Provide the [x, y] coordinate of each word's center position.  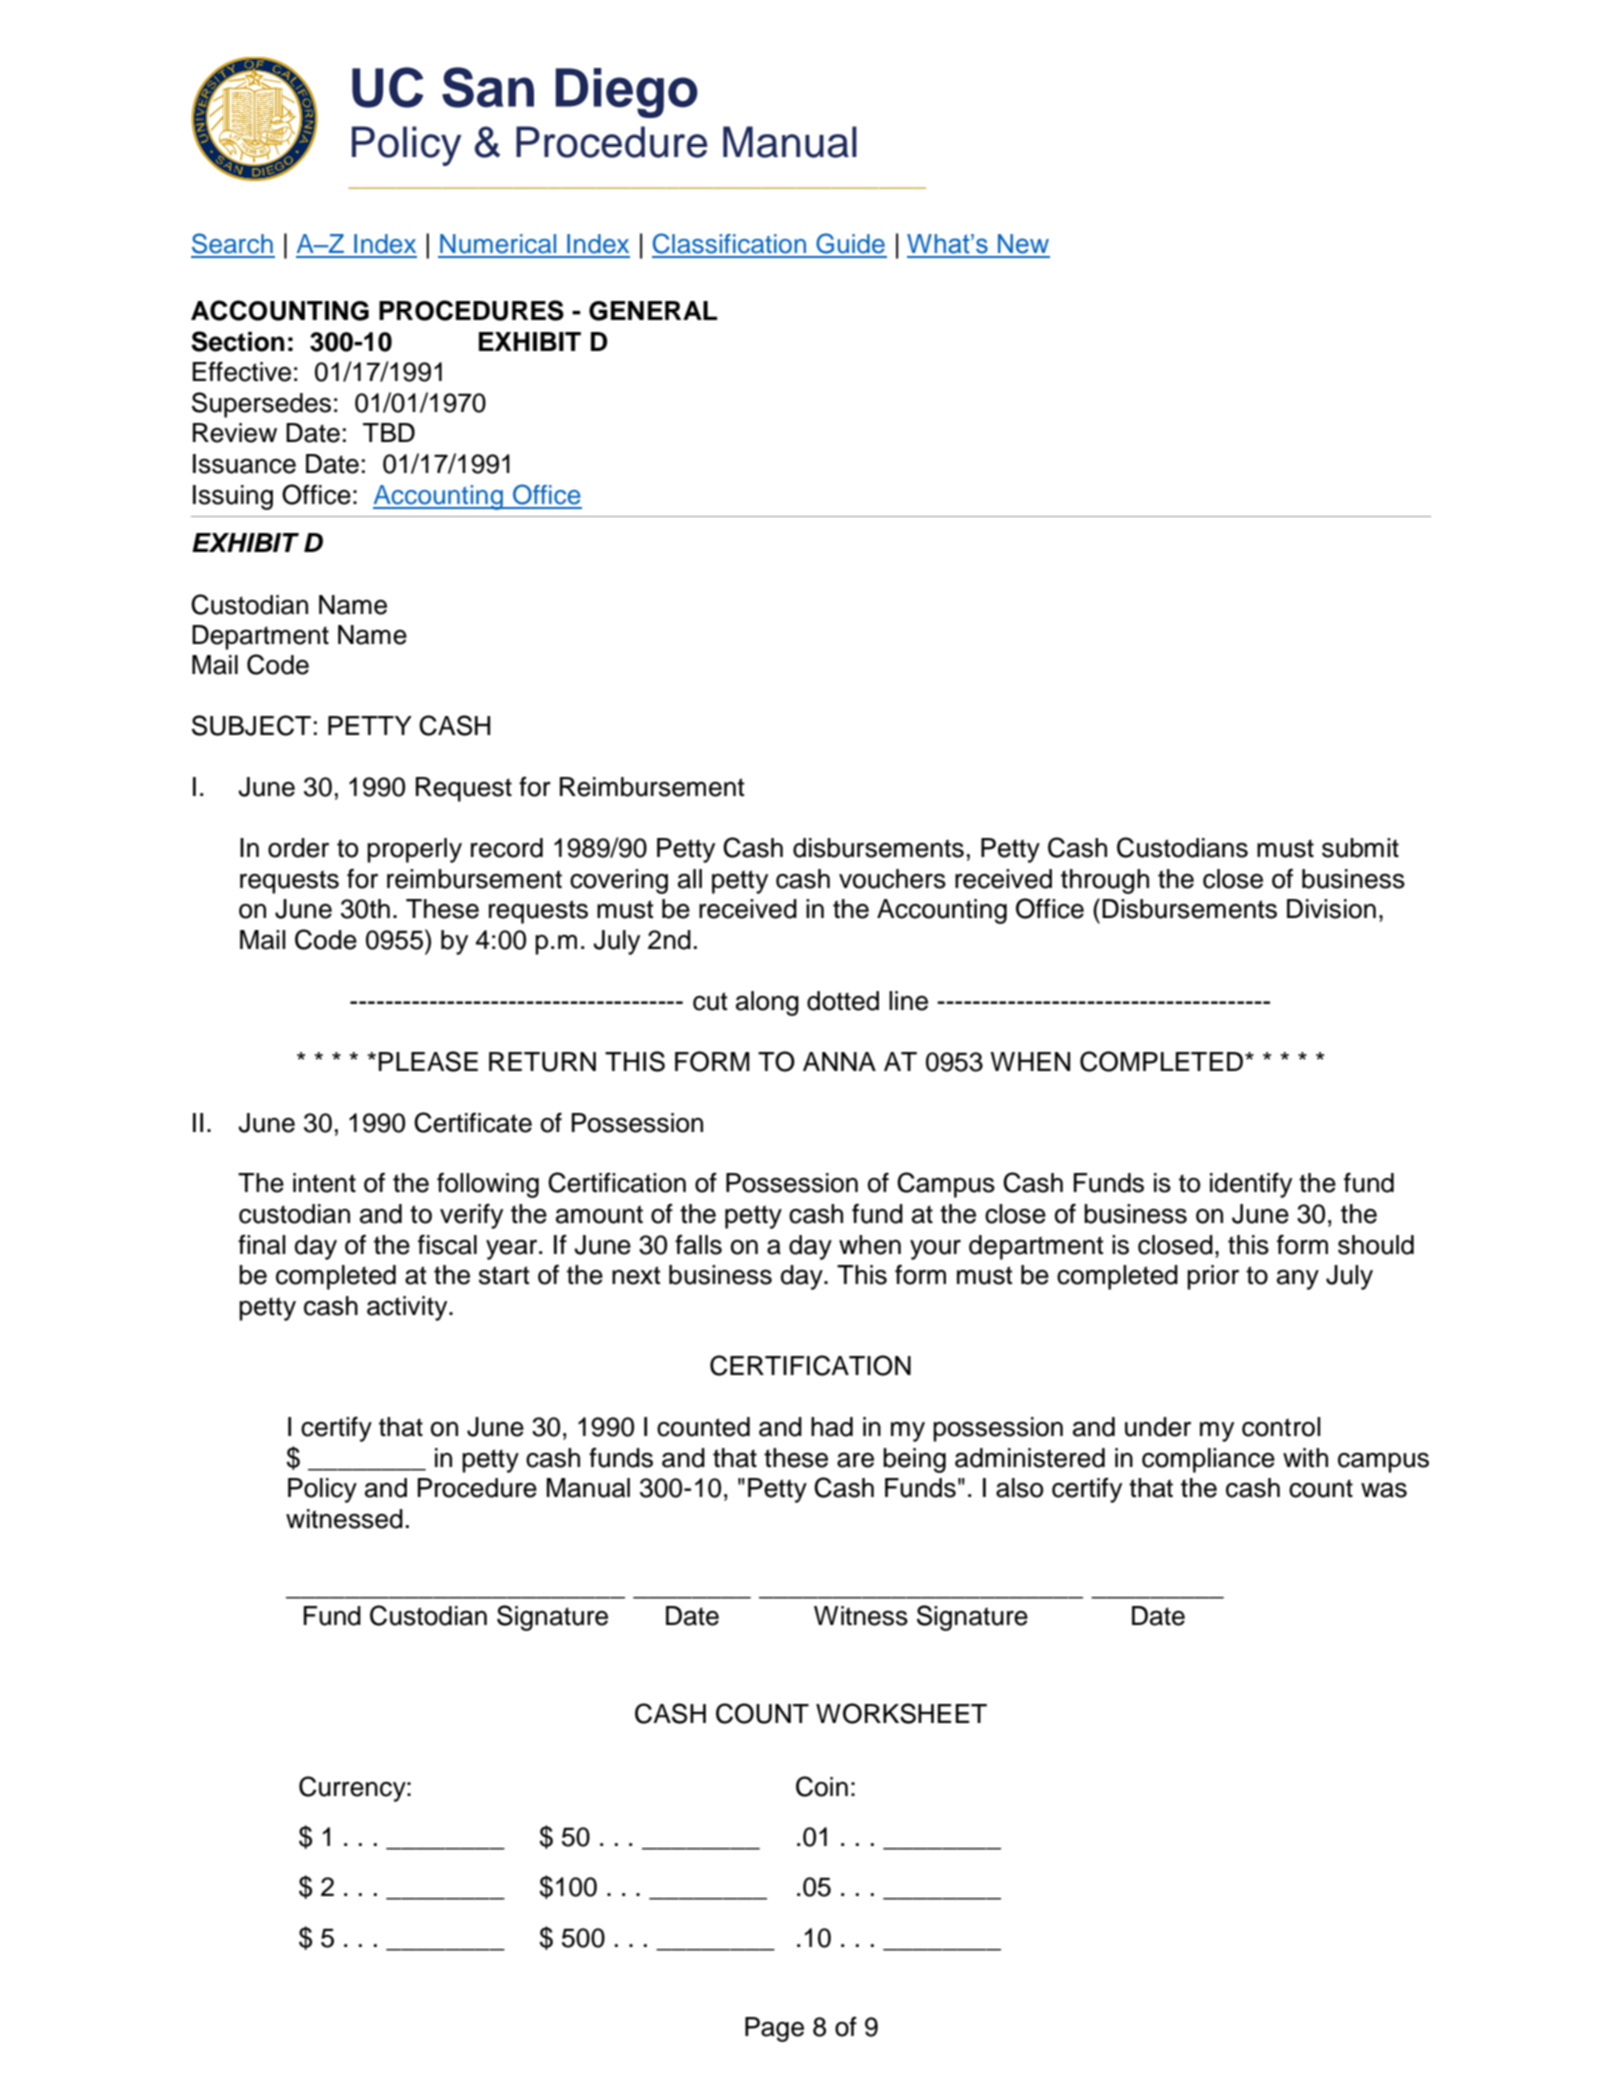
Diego [627, 93]
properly [414, 850]
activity [408, 1308]
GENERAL [653, 311]
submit [1360, 848]
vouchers [892, 879]
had [832, 1427]
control [1281, 1427]
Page [774, 2029]
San [488, 87]
